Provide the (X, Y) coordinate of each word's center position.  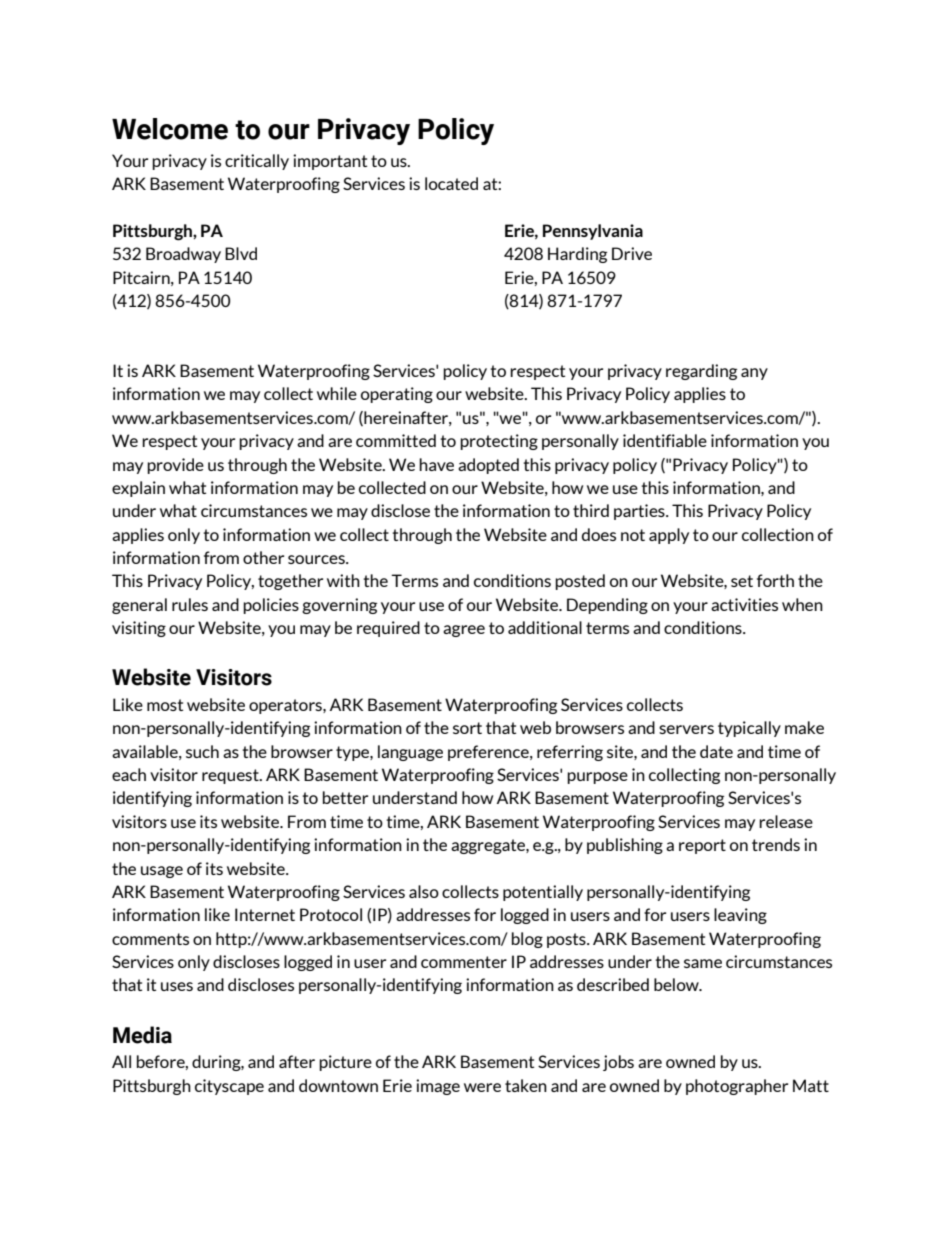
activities (744, 604)
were (482, 1087)
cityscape (229, 1087)
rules (190, 604)
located (451, 183)
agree (464, 631)
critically (257, 162)
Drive (632, 253)
